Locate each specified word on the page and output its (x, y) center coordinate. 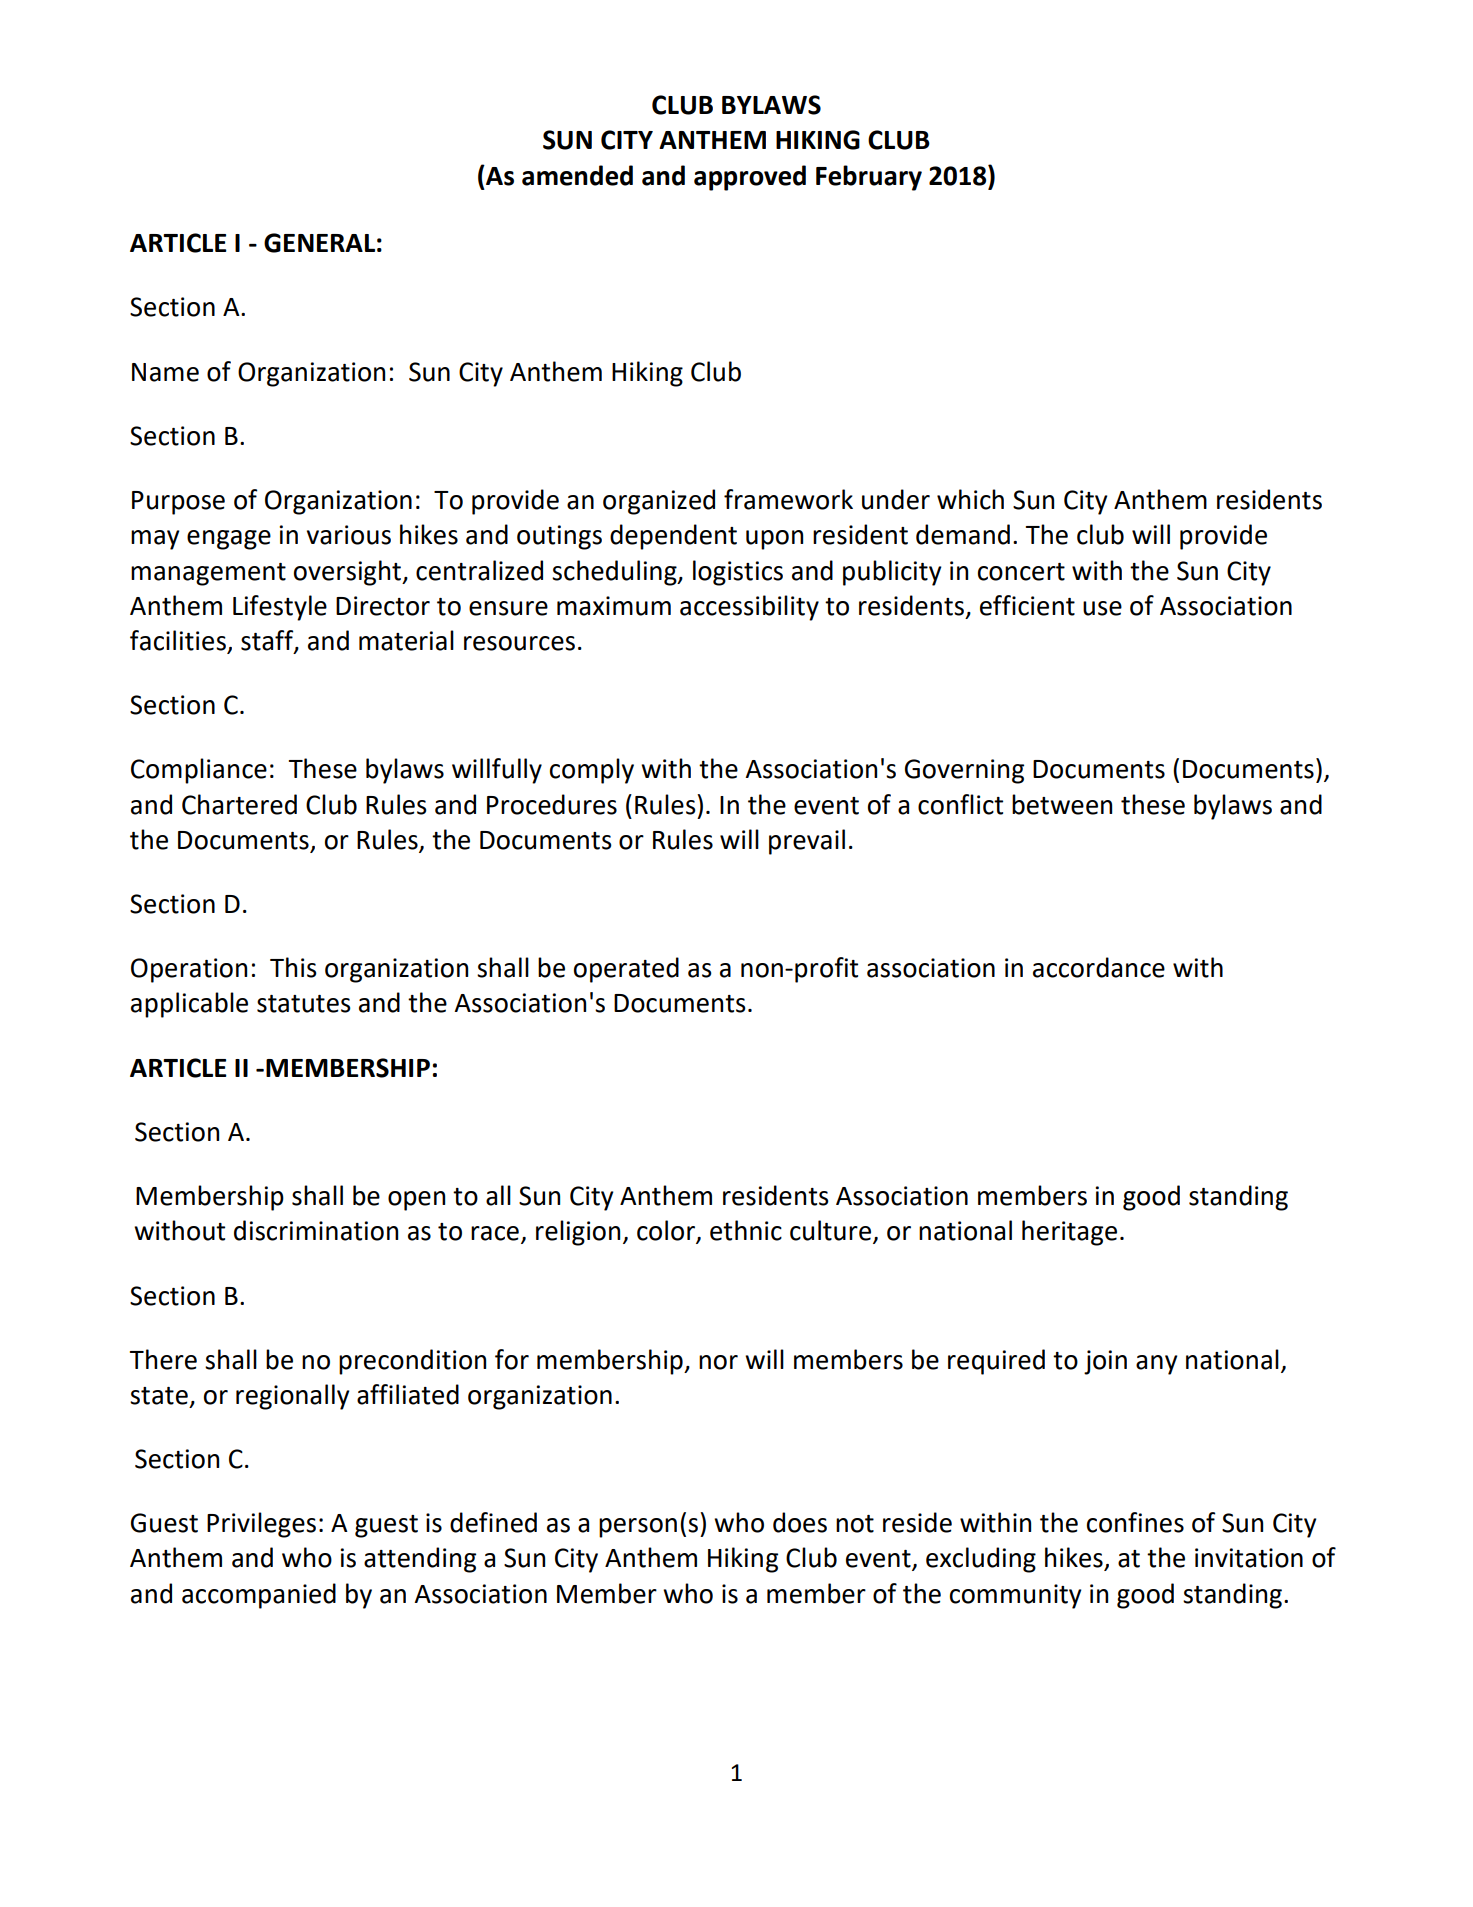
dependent (673, 537)
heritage (1069, 1233)
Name (165, 372)
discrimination (316, 1230)
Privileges (261, 1525)
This (293, 967)
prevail (807, 842)
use (1102, 608)
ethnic (746, 1230)
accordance (1099, 967)
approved (750, 178)
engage (229, 540)
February (869, 178)
